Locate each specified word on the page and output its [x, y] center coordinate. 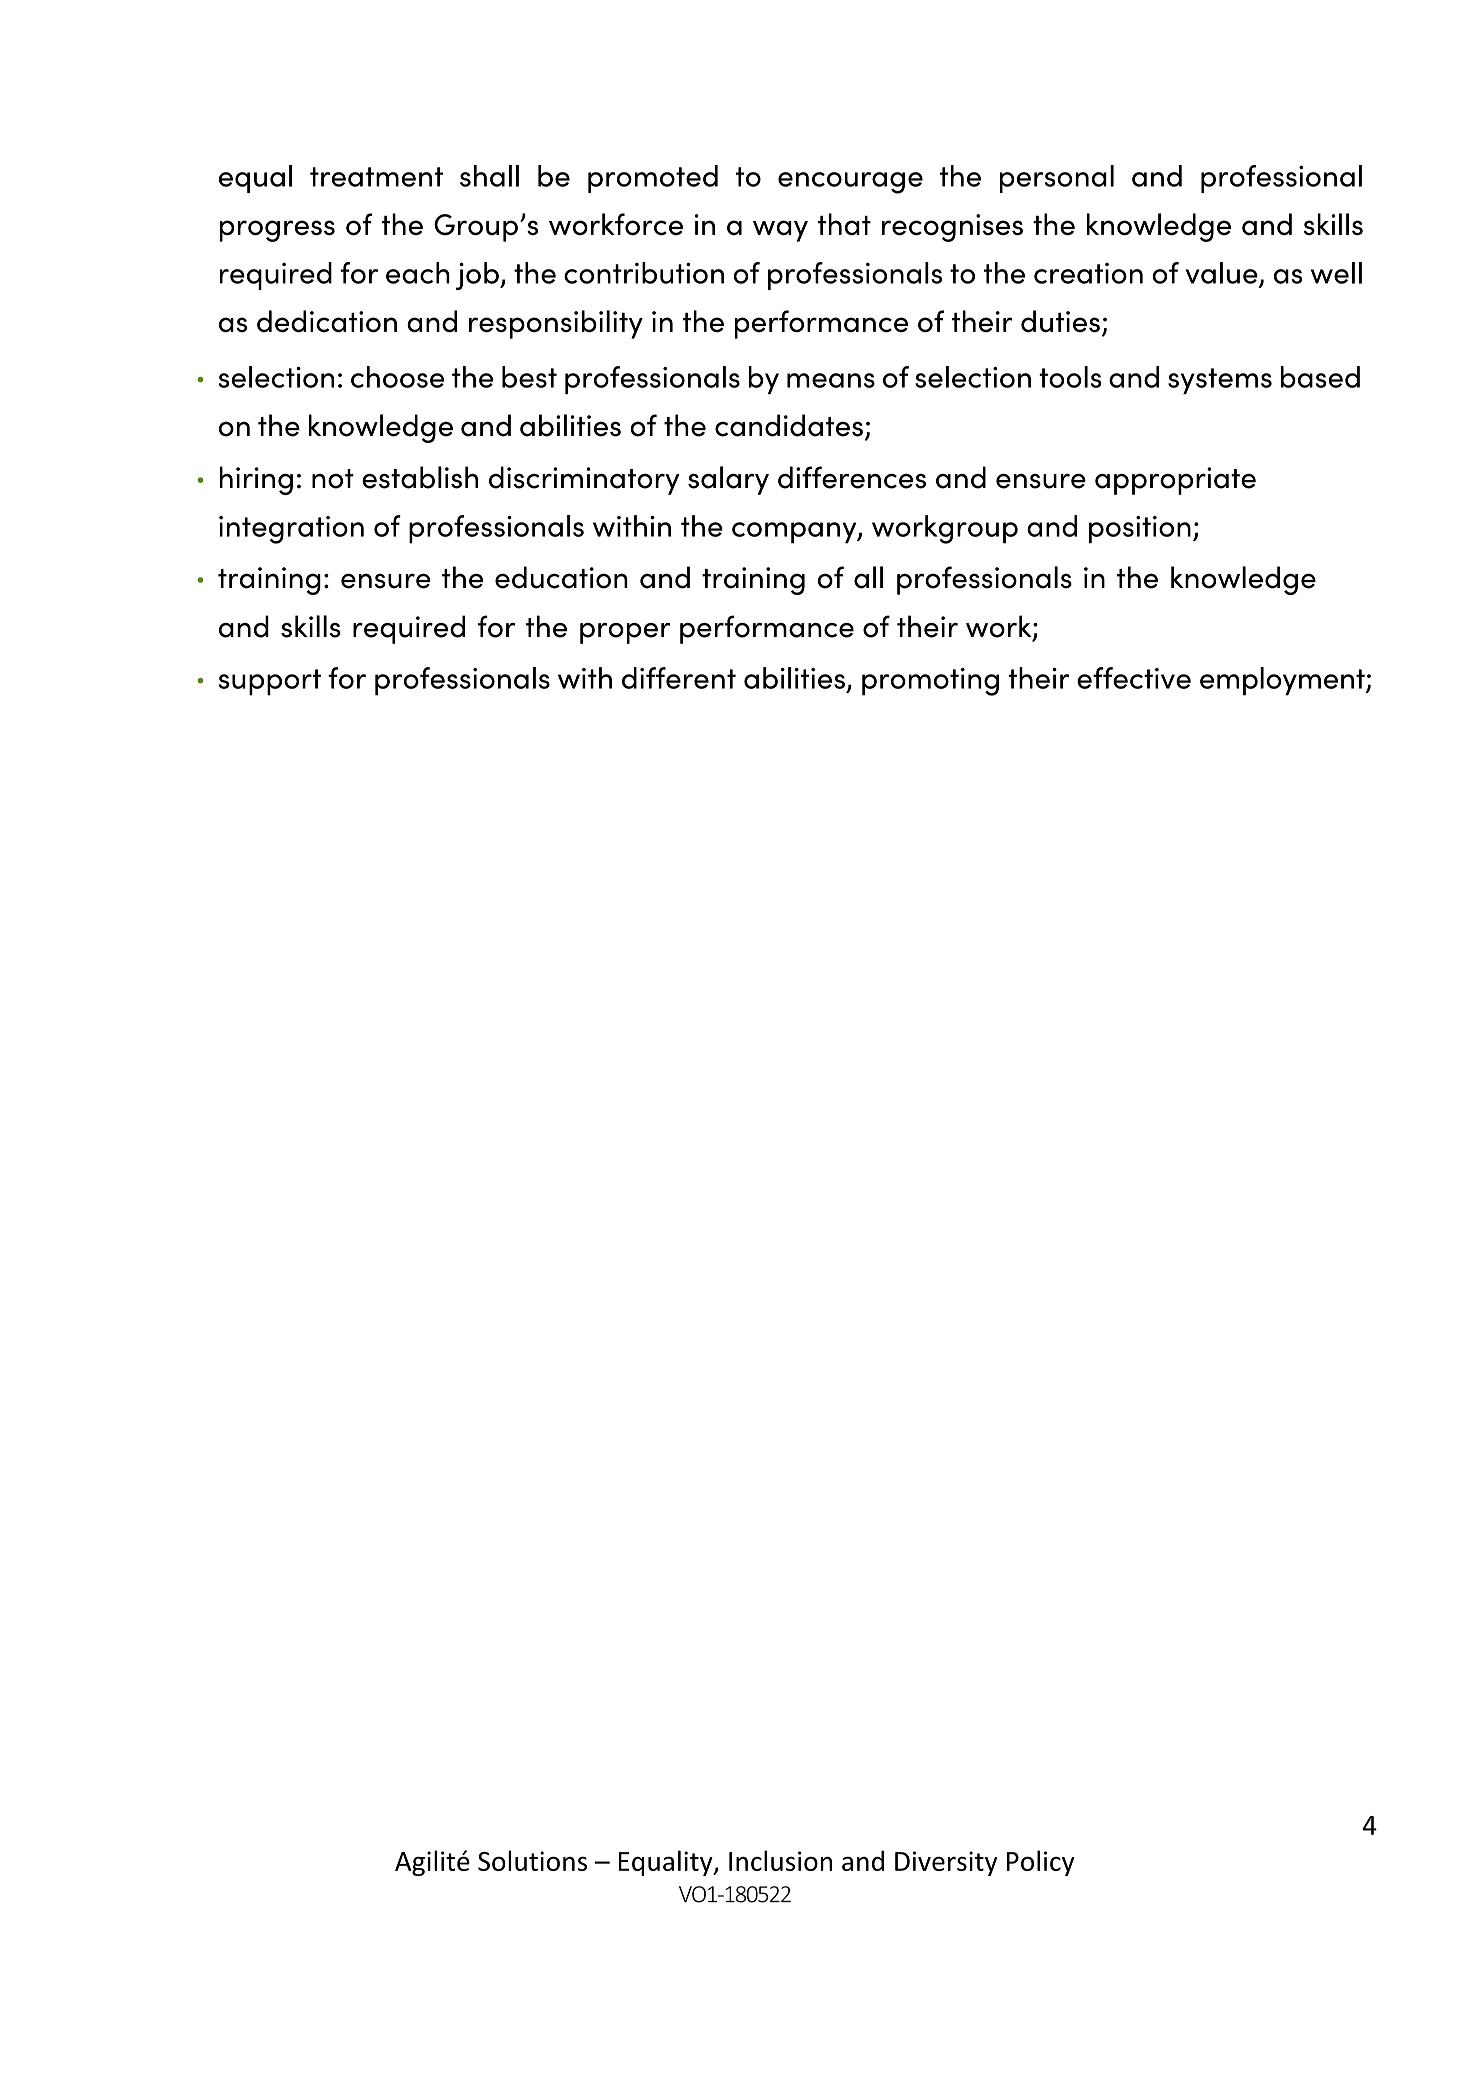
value [1223, 274]
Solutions [532, 1860]
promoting [930, 682]
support [270, 682]
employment [1283, 681]
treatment [376, 177]
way [780, 231]
